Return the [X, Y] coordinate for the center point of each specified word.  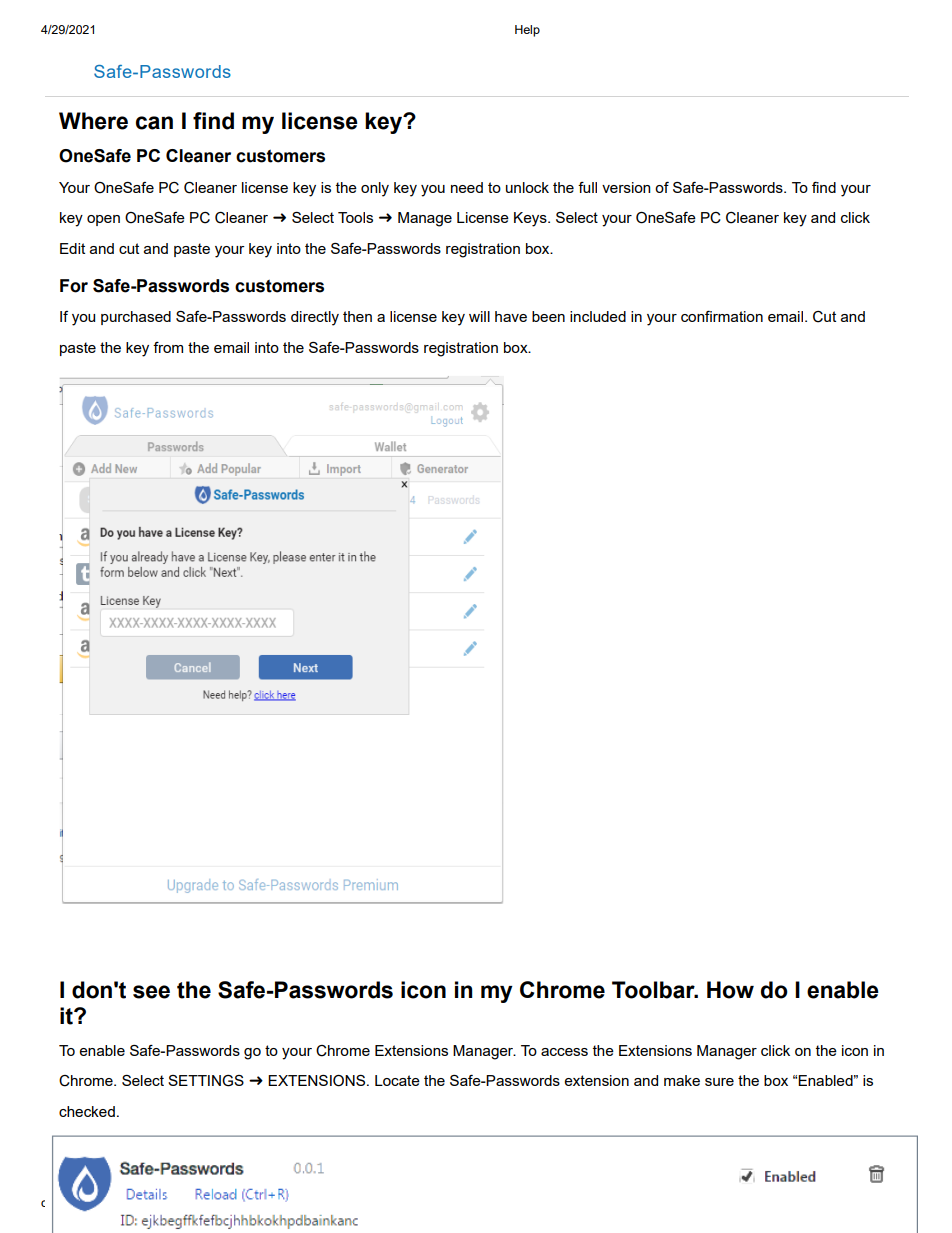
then [357, 316]
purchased [136, 318]
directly [315, 318]
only [375, 189]
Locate [397, 1080]
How [730, 990]
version [626, 187]
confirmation [722, 316]
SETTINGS [206, 1081]
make [682, 1080]
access [564, 1052]
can [154, 123]
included [598, 316]
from [168, 347]
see [151, 992]
